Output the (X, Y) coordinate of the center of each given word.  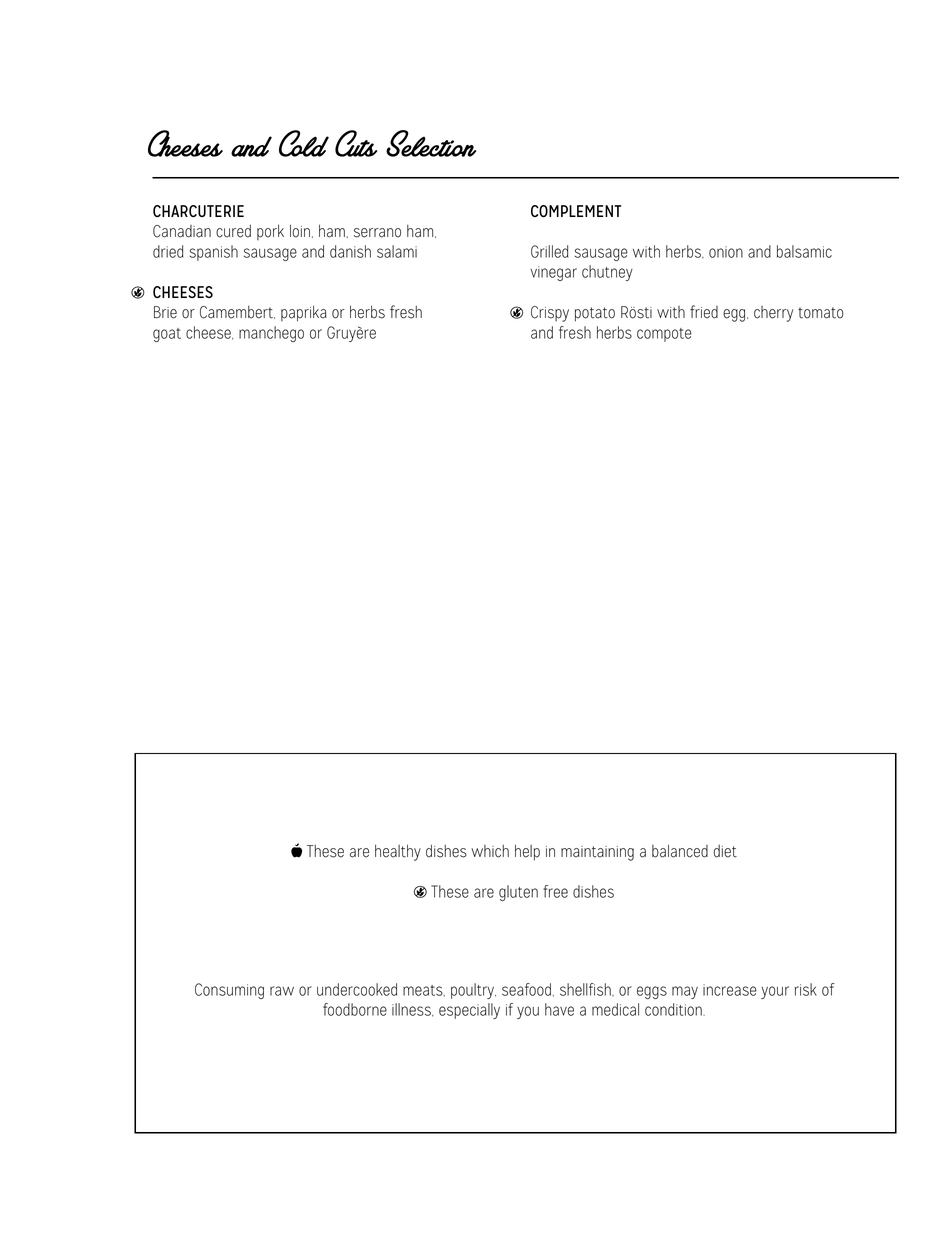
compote (664, 335)
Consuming (229, 991)
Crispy (550, 314)
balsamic (804, 251)
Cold (304, 143)
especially (469, 1011)
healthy (398, 852)
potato (595, 314)
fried (704, 312)
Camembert (237, 312)
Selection (431, 143)
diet (725, 851)
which (490, 851)
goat (167, 335)
